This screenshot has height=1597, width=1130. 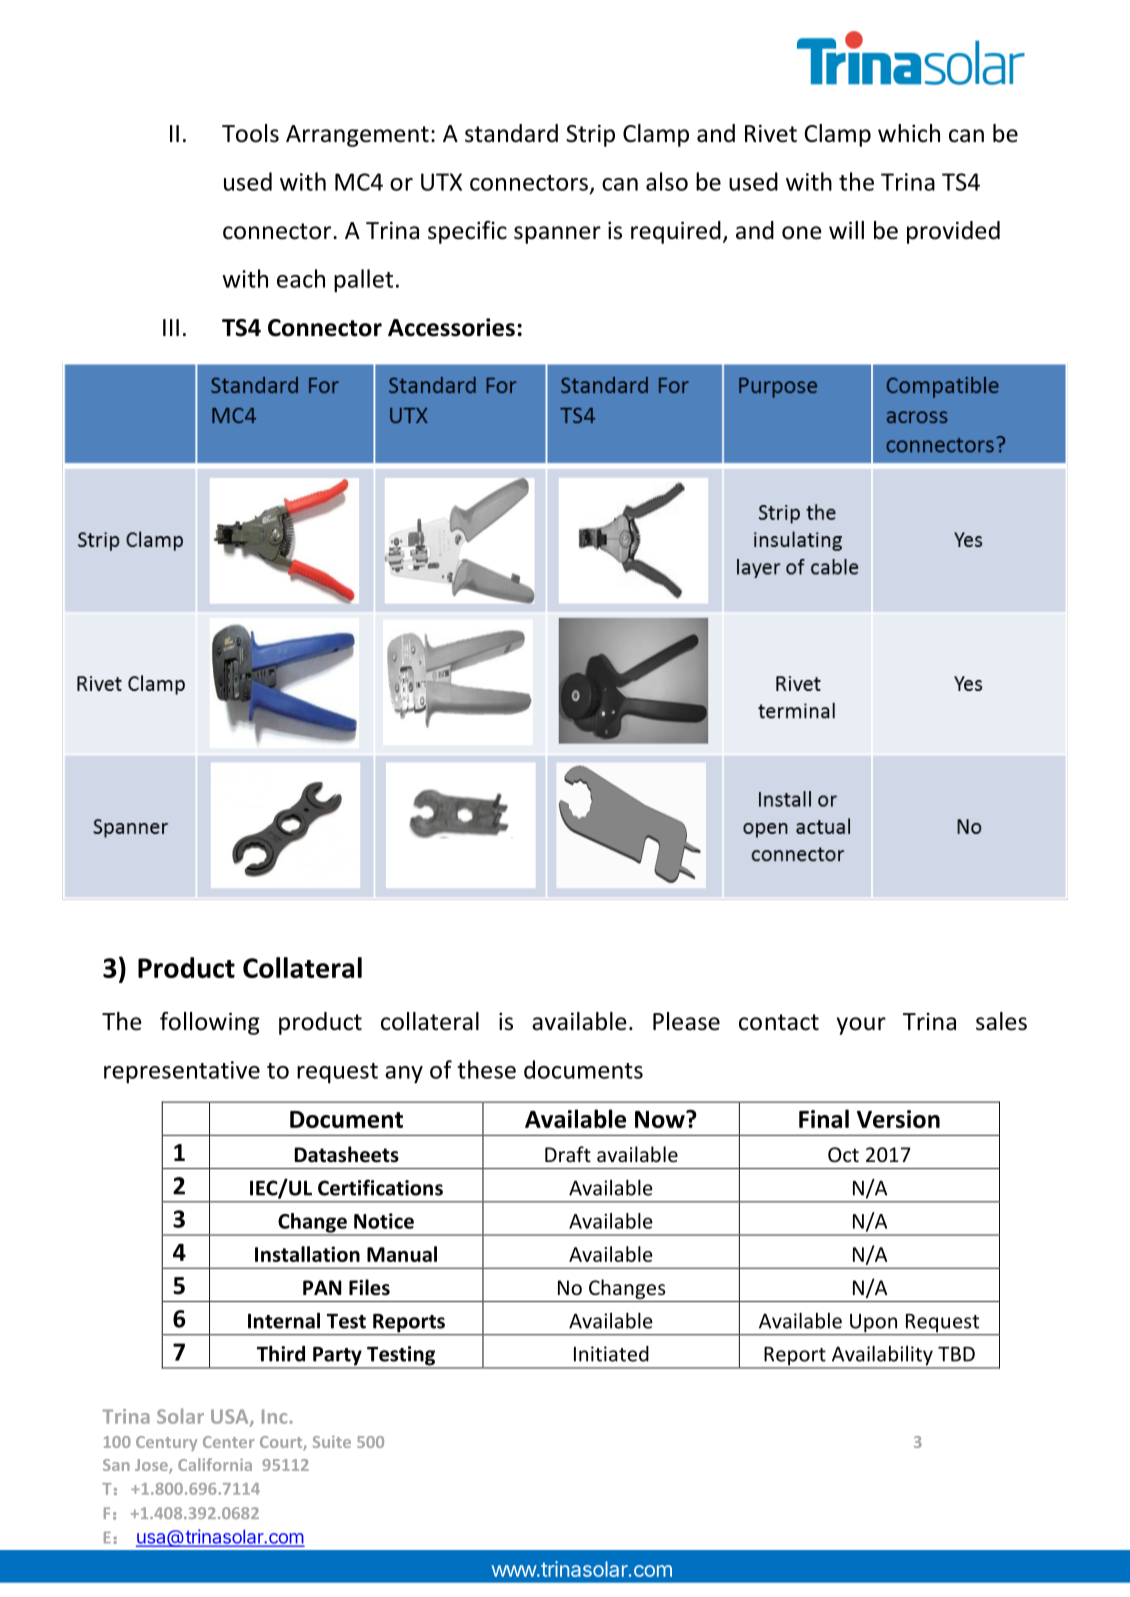 What do you see at coordinates (250, 133) in the screenshot?
I see `Tools` at bounding box center [250, 133].
